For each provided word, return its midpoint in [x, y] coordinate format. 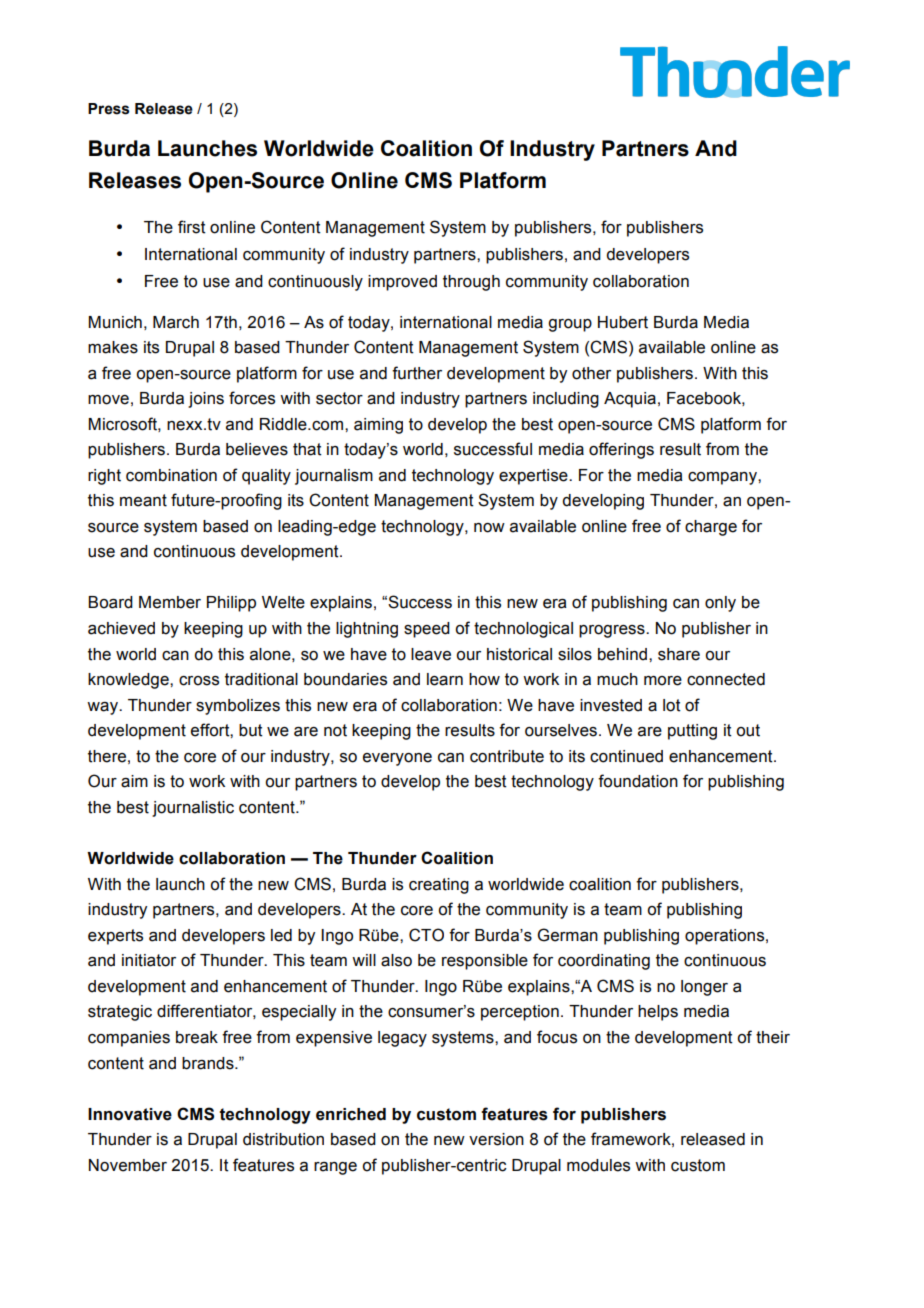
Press [109, 109]
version [496, 1139]
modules [598, 1165]
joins [206, 400]
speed [427, 630]
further [417, 373]
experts [115, 937]
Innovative [130, 1114]
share [679, 654]
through [471, 283]
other [591, 373]
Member [170, 602]
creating [439, 886]
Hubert [623, 322]
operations [726, 937]
